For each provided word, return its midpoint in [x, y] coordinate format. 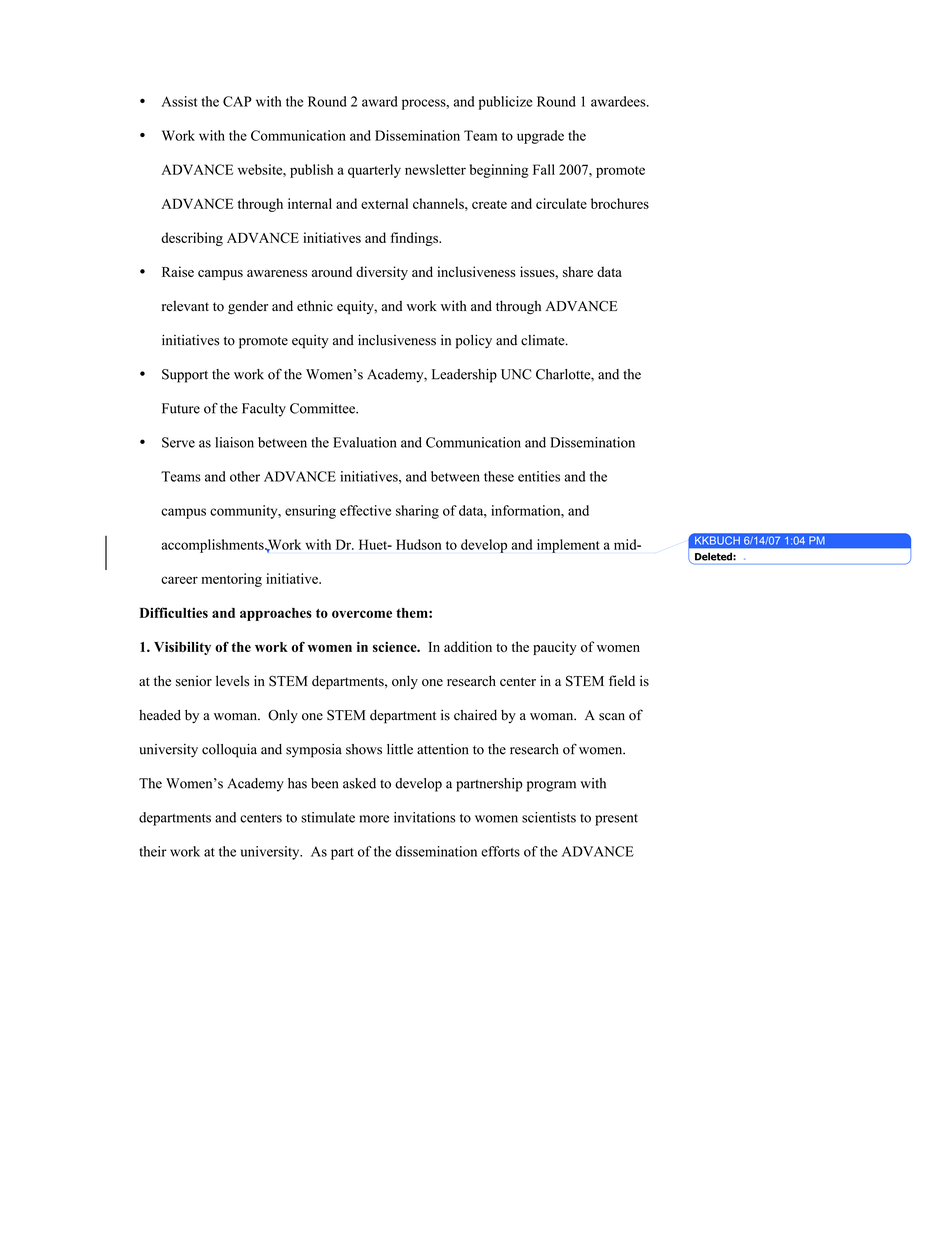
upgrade [540, 137]
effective [365, 510]
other [245, 476]
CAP [237, 101]
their [153, 851]
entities [539, 476]
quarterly [374, 171]
